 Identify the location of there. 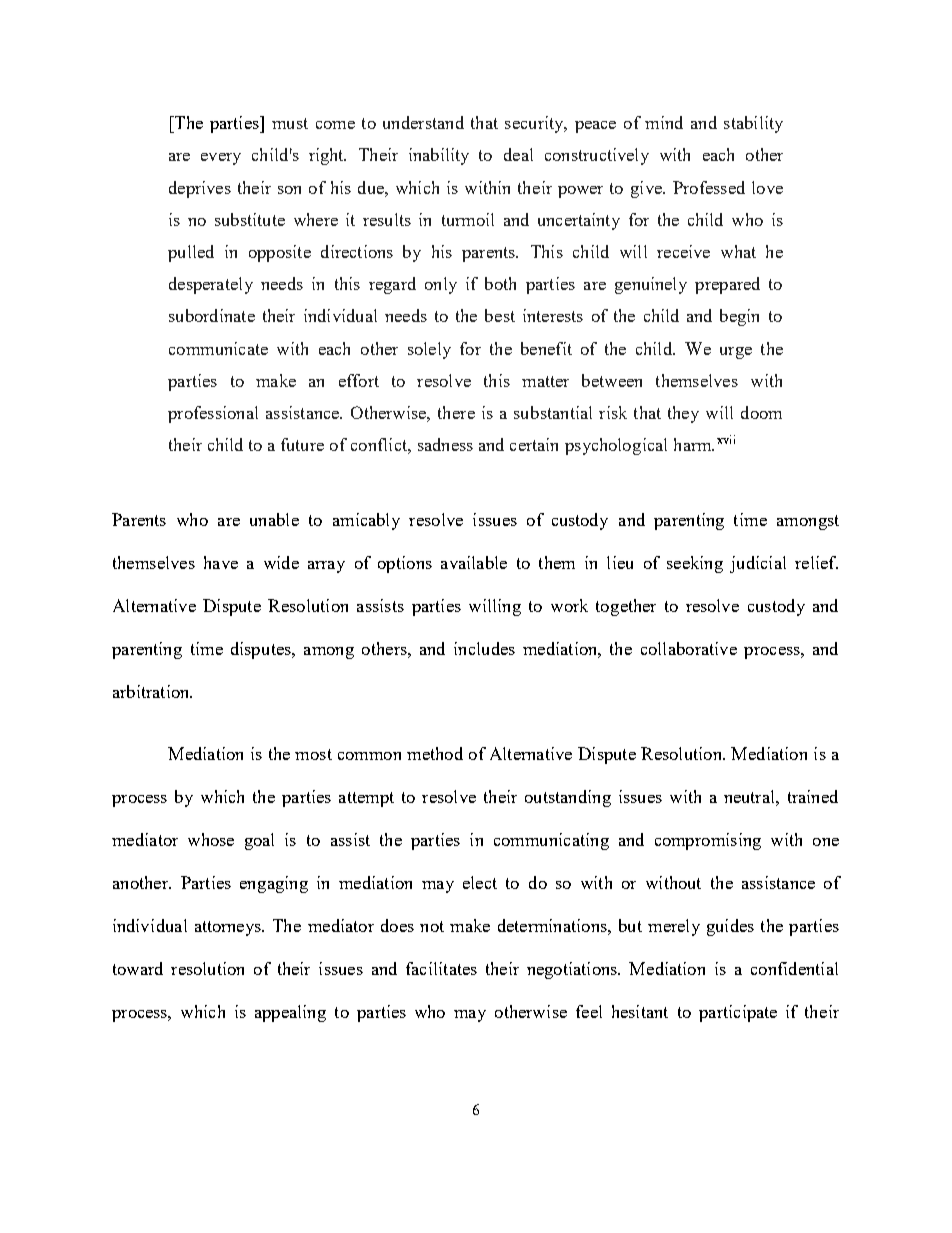
(456, 412).
